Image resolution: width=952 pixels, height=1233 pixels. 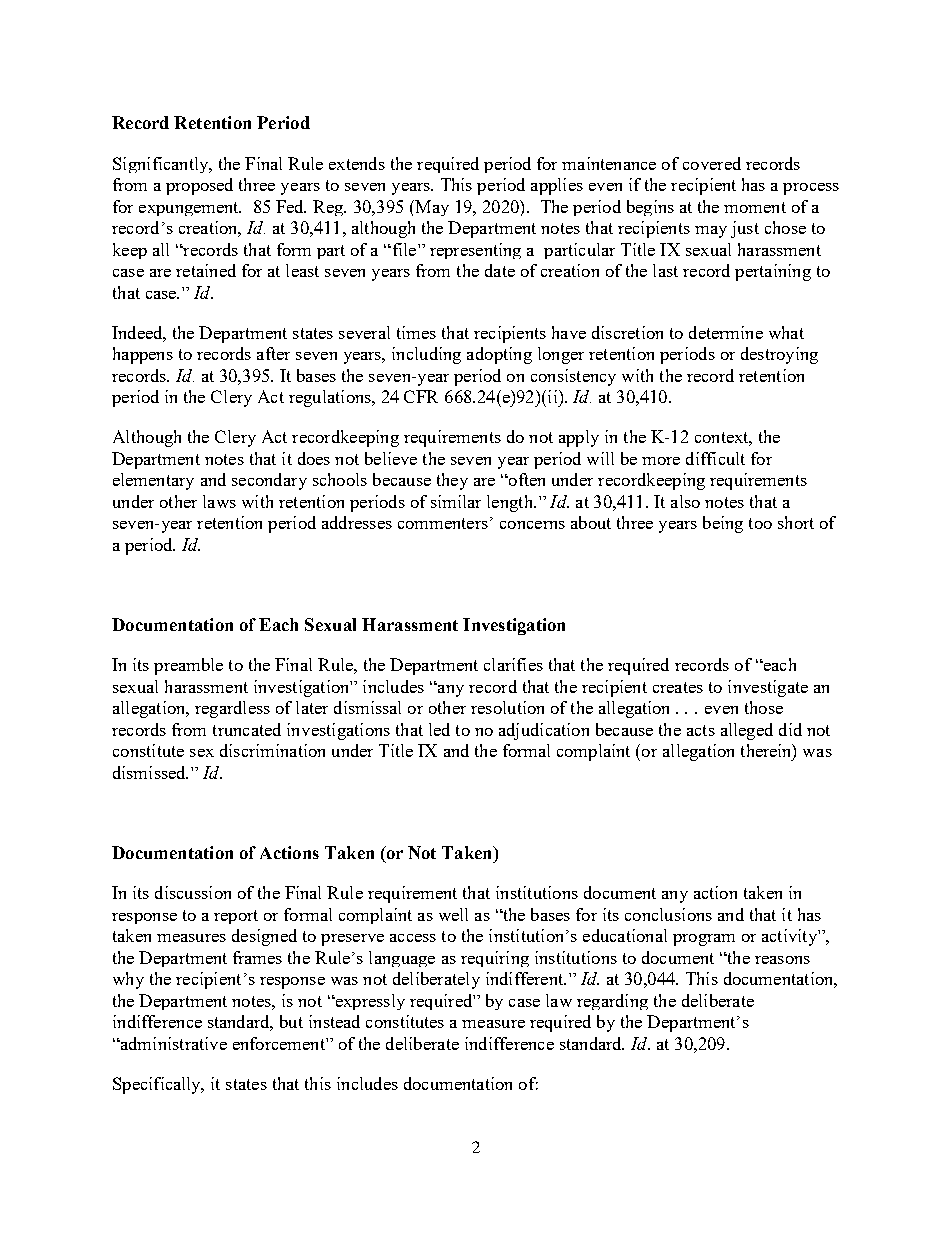 I want to click on investigate, so click(x=768, y=688).
